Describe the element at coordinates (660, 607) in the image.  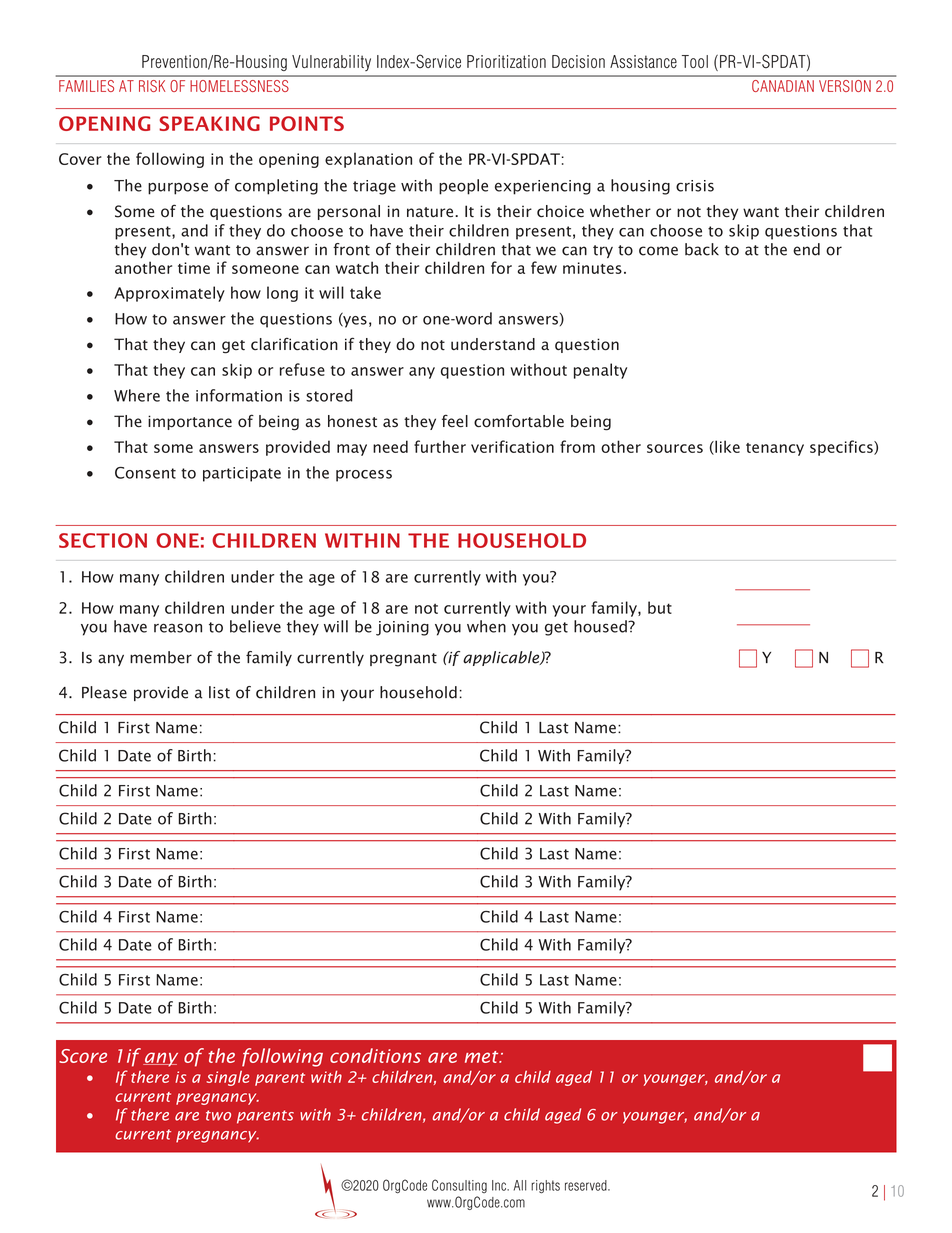
I see `but` at that location.
